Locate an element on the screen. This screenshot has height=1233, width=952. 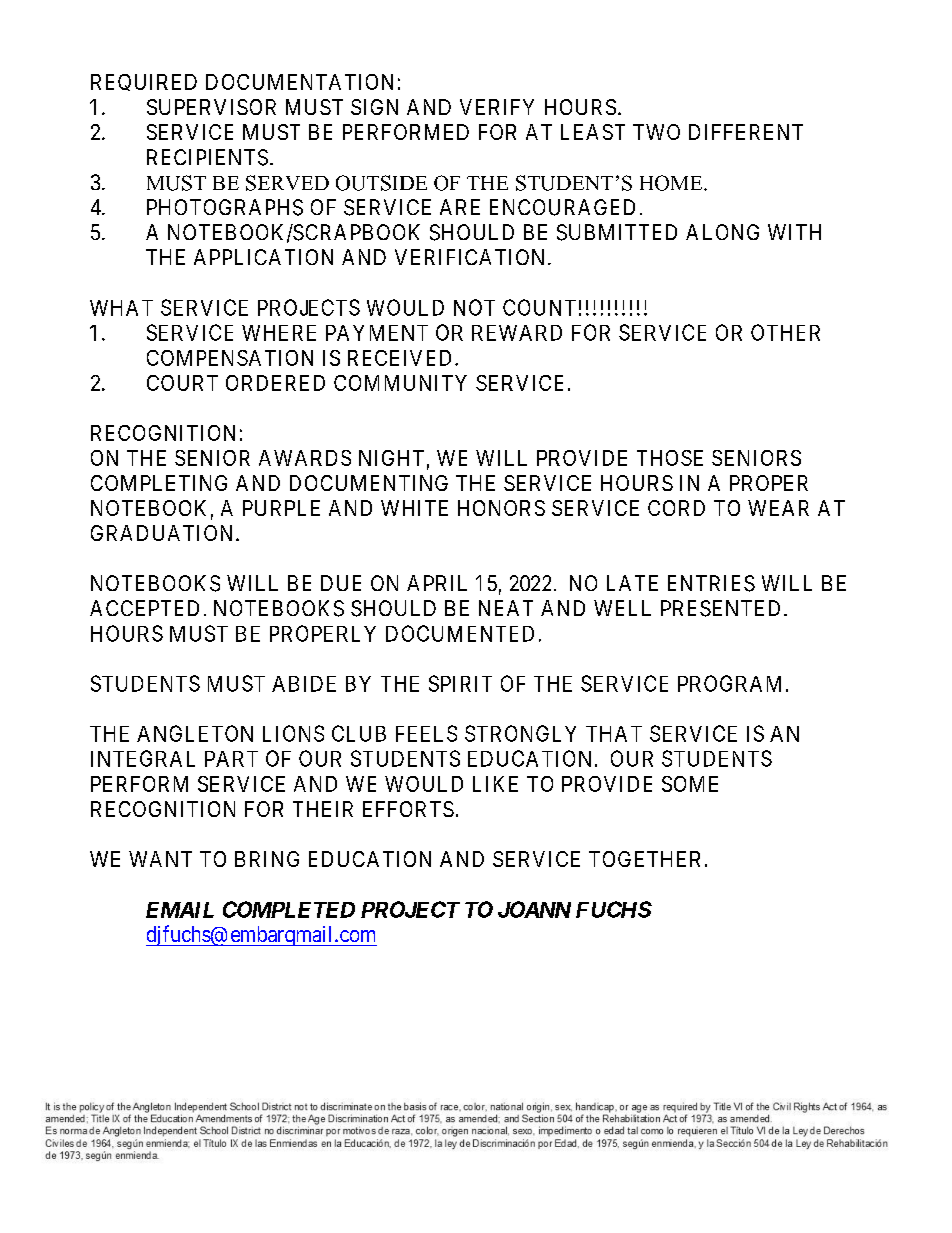
JOANN is located at coordinates (534, 909).
